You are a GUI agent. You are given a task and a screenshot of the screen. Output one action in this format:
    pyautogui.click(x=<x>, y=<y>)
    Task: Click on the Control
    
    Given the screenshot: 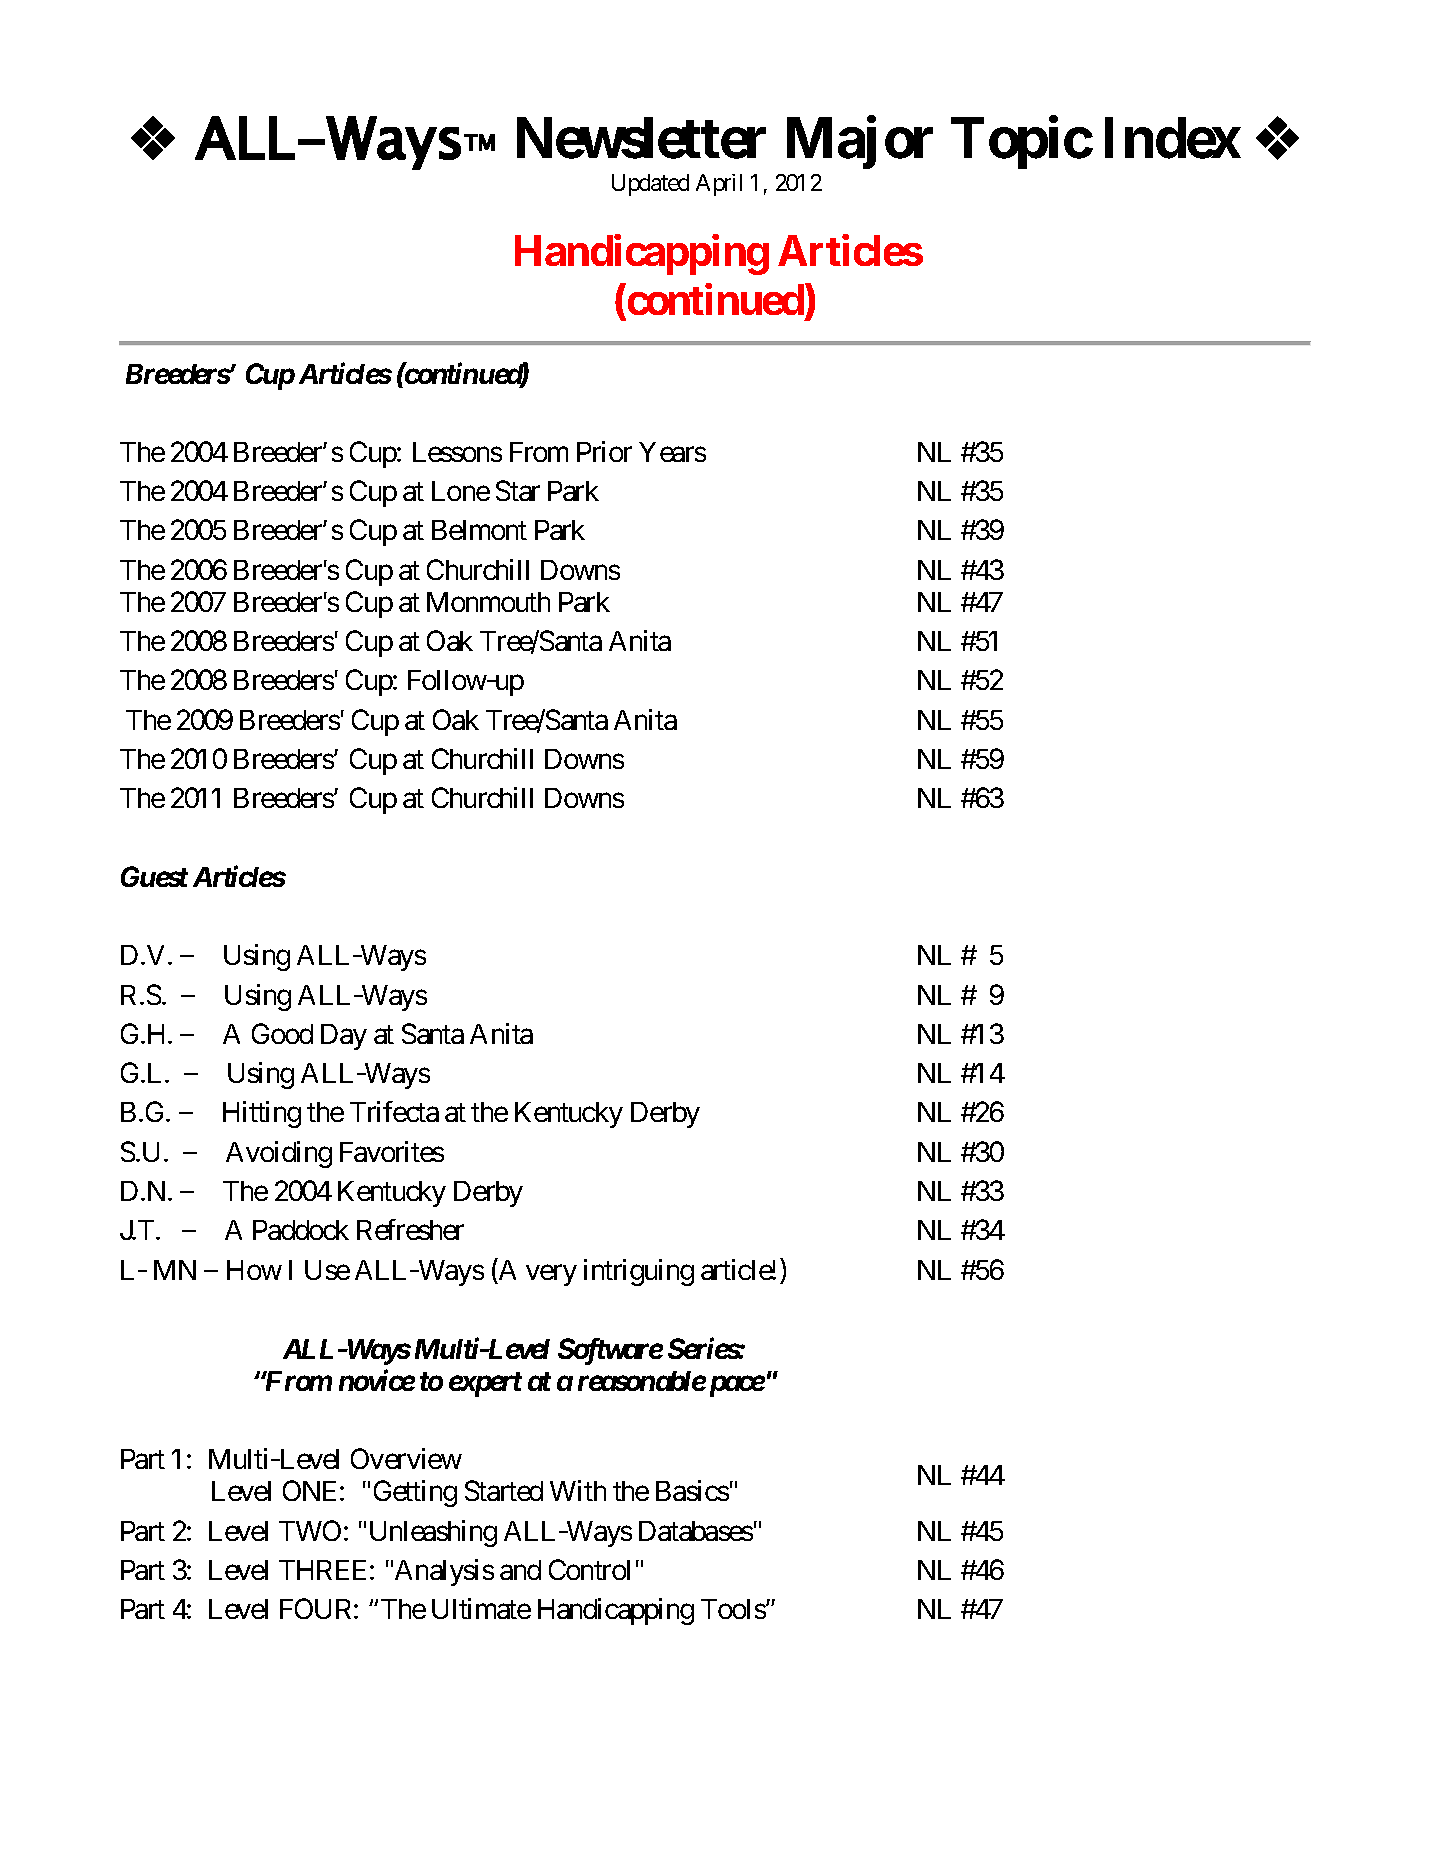 What is the action you would take?
    pyautogui.click(x=589, y=1569)
